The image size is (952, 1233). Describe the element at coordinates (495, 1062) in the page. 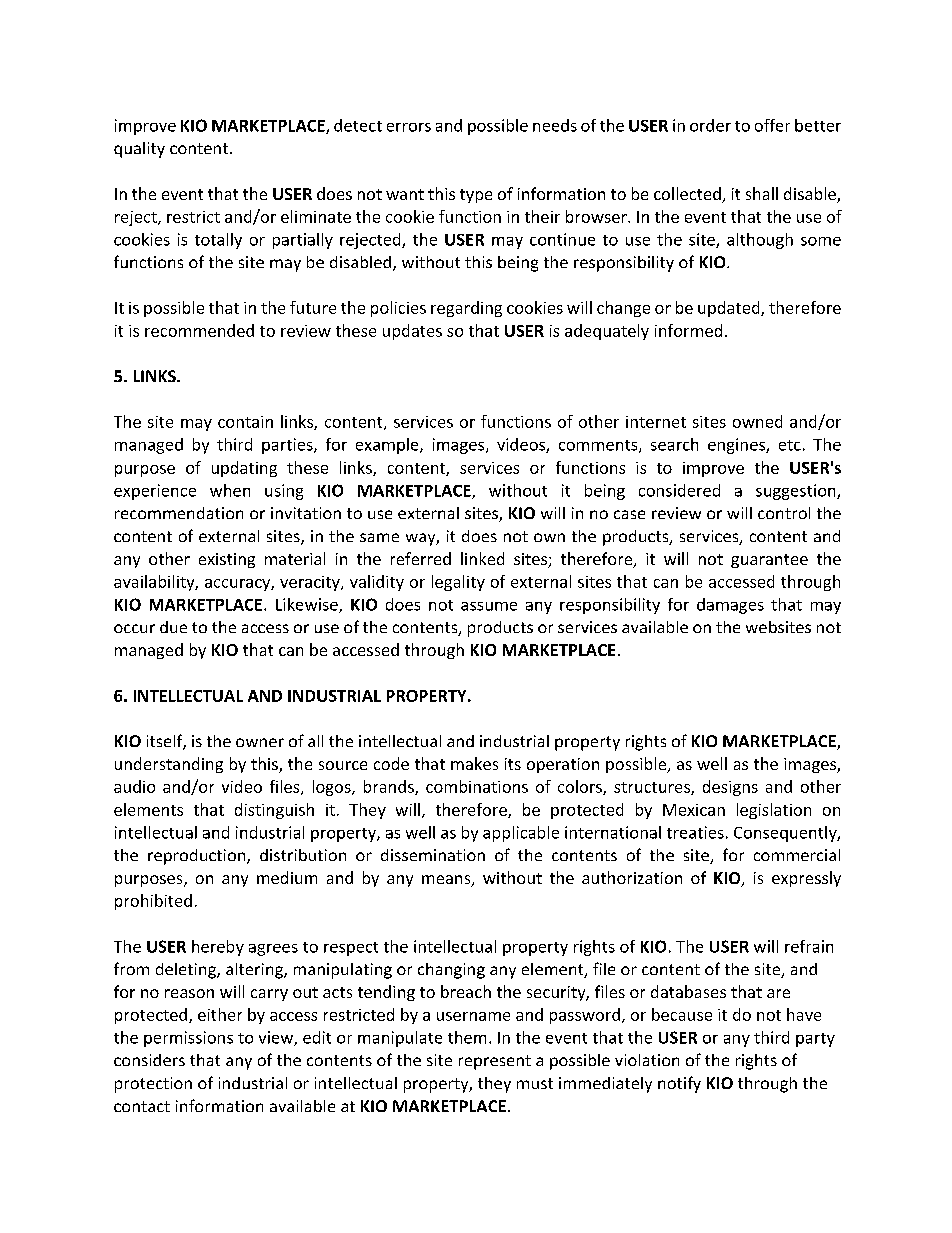

I see `represent` at that location.
